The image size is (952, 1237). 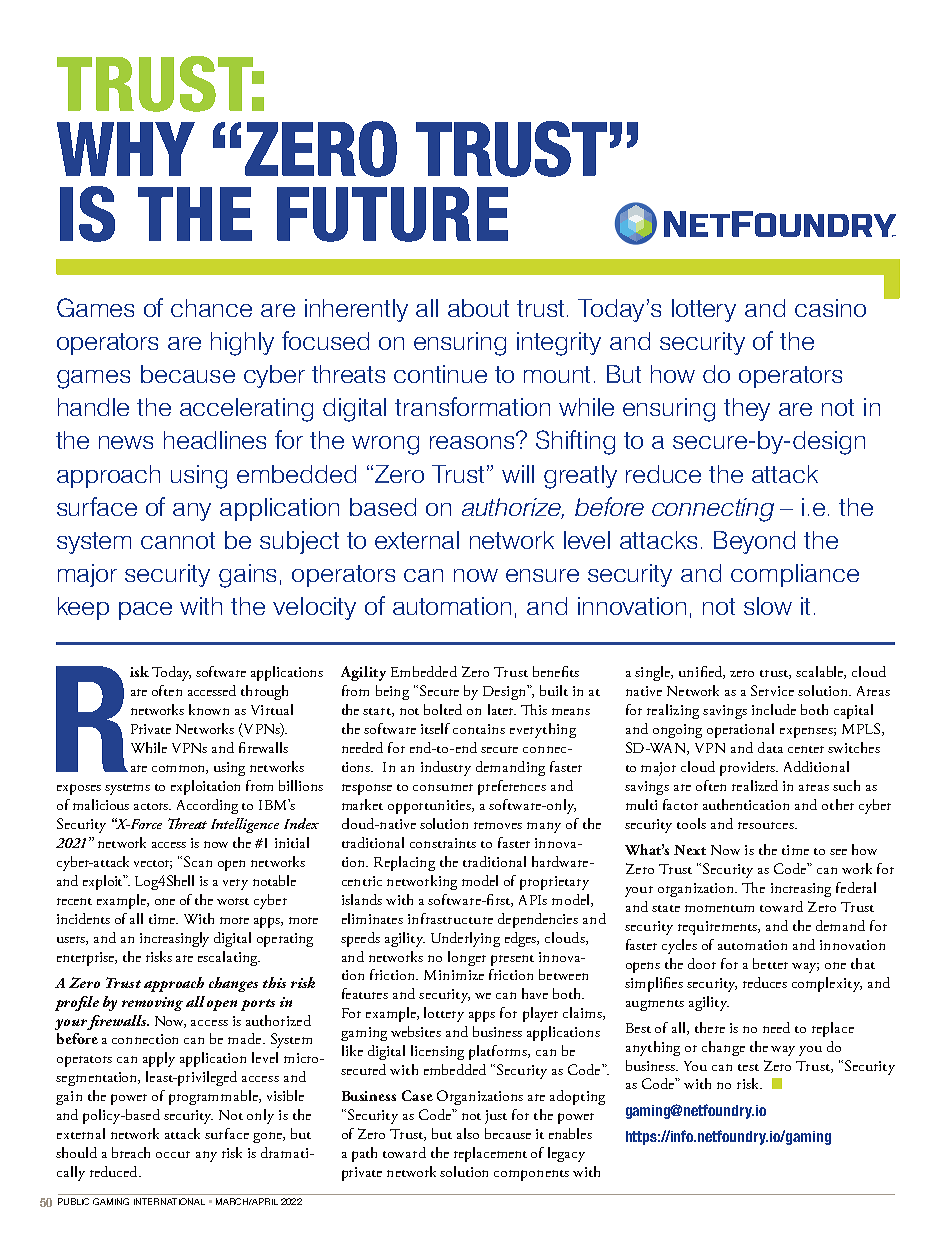 I want to click on WHY, so click(x=126, y=149).
